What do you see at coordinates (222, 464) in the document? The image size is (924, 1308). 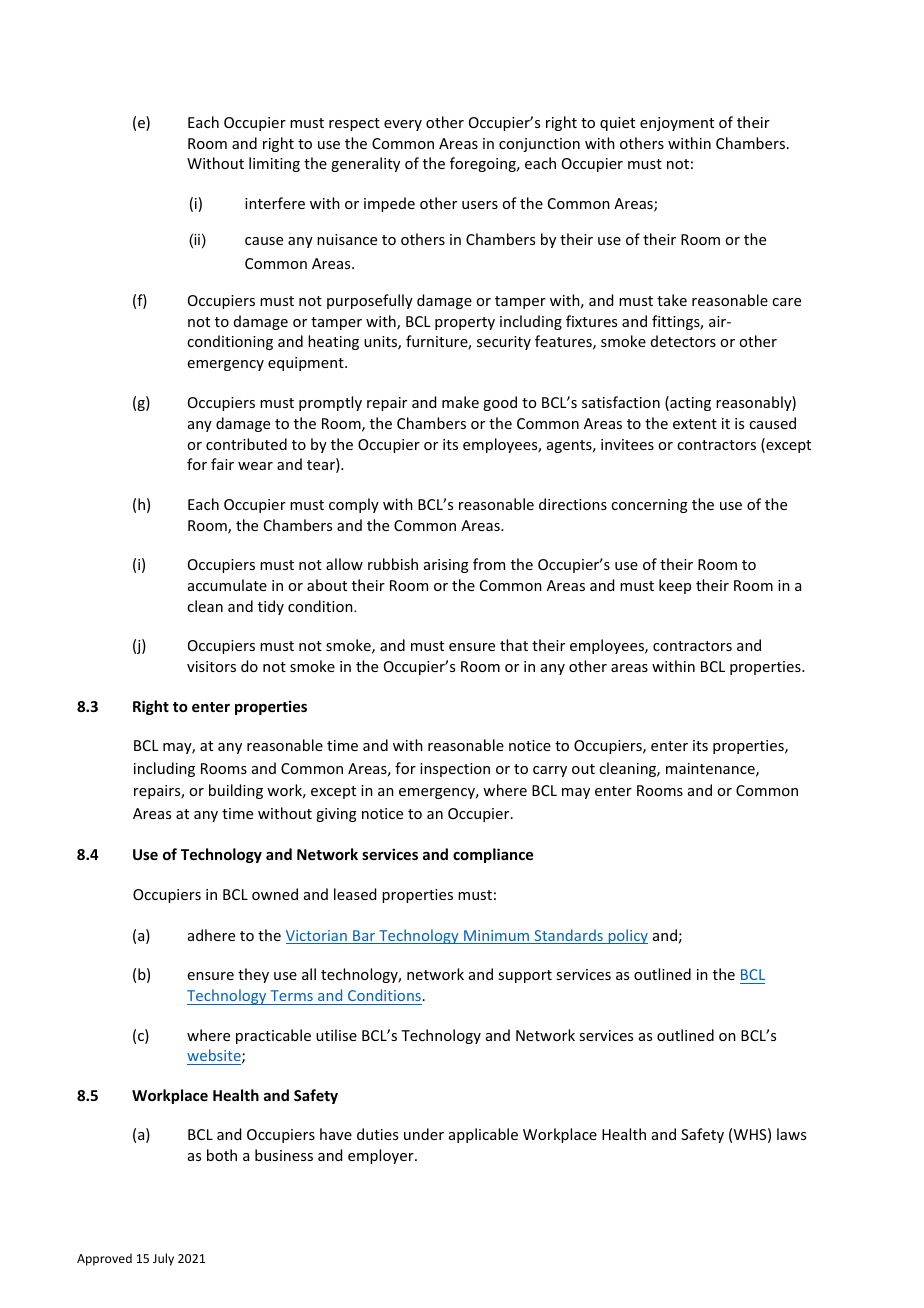 I see `fair` at bounding box center [222, 464].
